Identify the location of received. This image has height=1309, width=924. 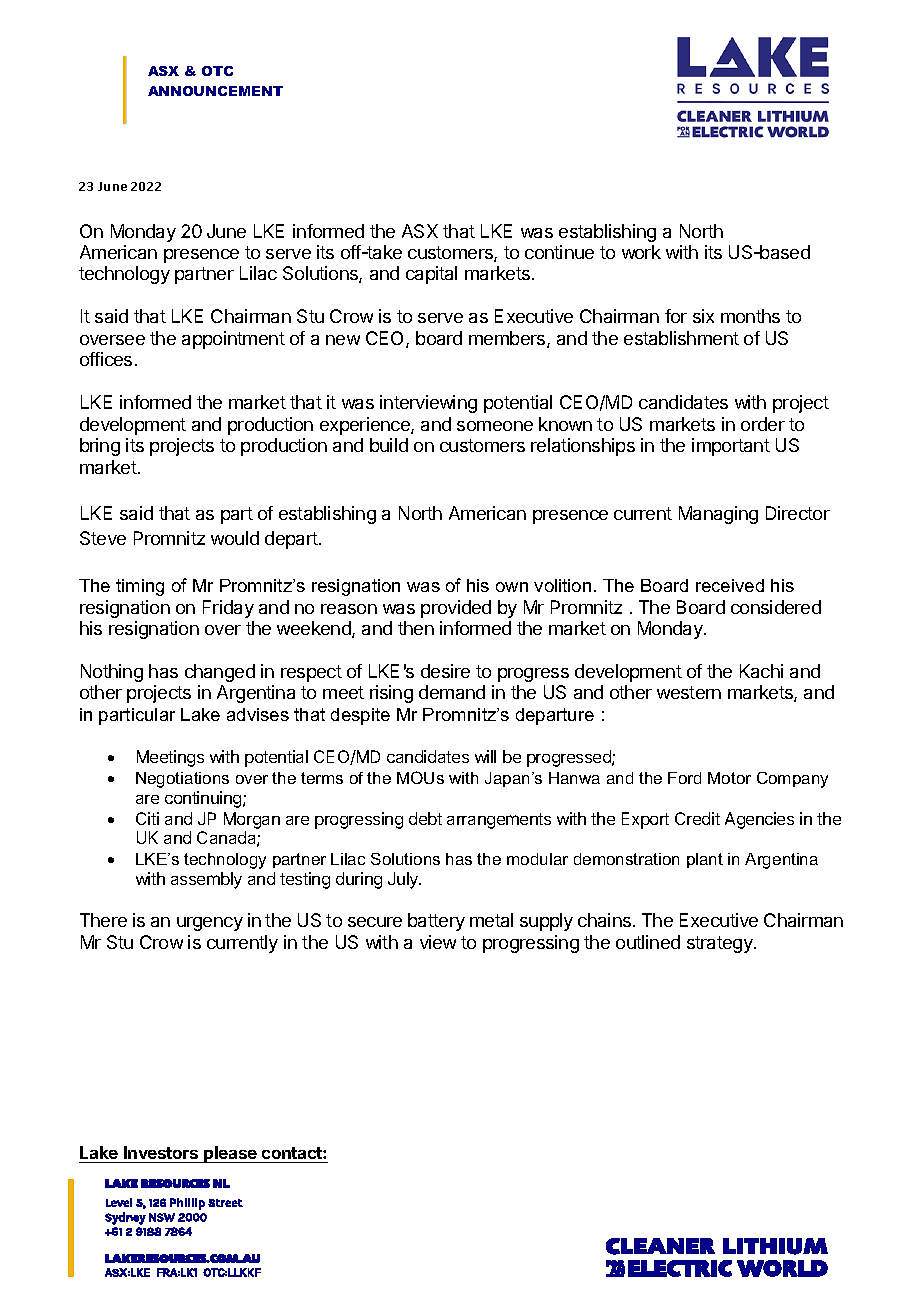
(730, 585).
